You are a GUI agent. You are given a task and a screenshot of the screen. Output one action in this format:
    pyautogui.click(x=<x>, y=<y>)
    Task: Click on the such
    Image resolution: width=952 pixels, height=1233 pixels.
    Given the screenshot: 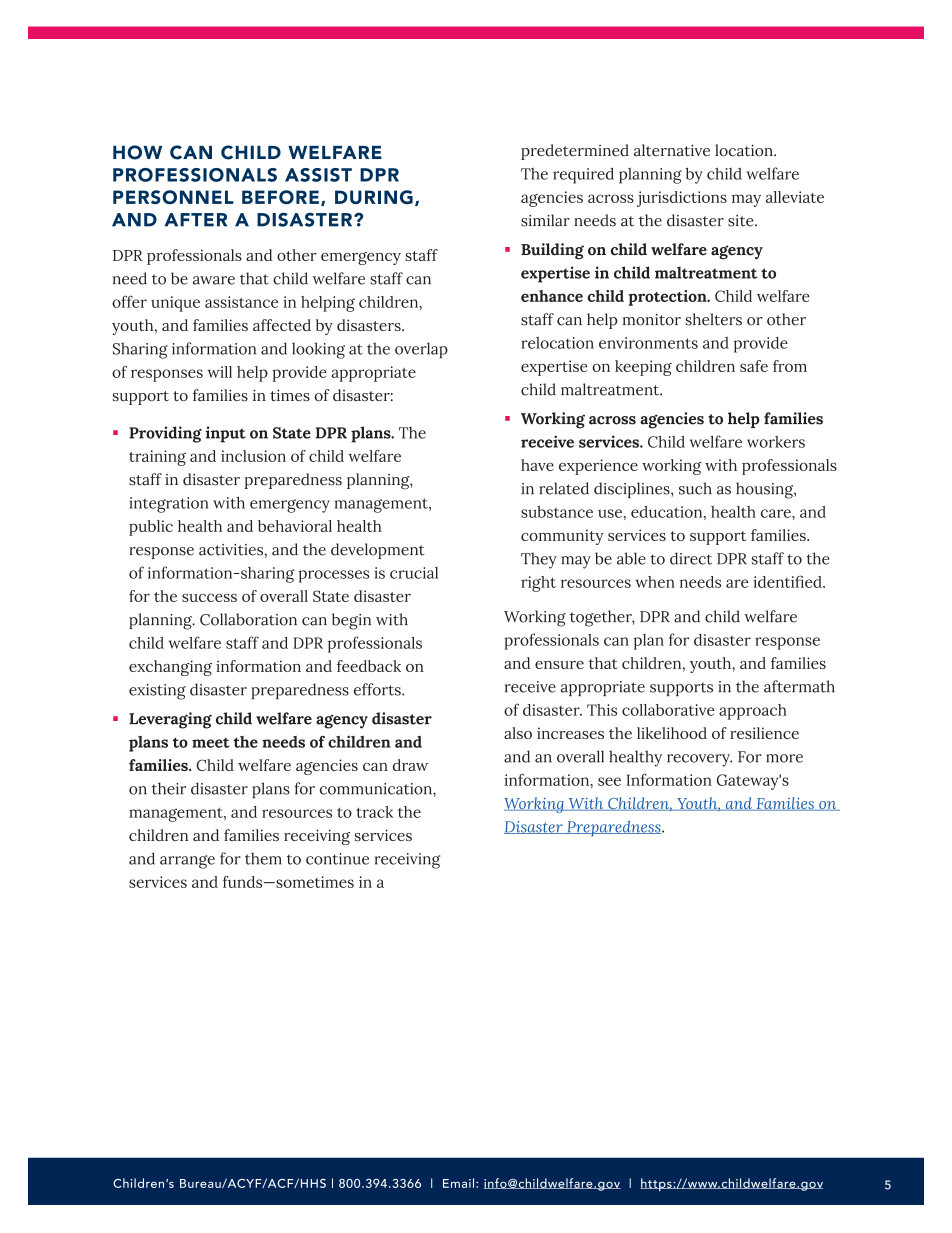 What is the action you would take?
    pyautogui.click(x=695, y=488)
